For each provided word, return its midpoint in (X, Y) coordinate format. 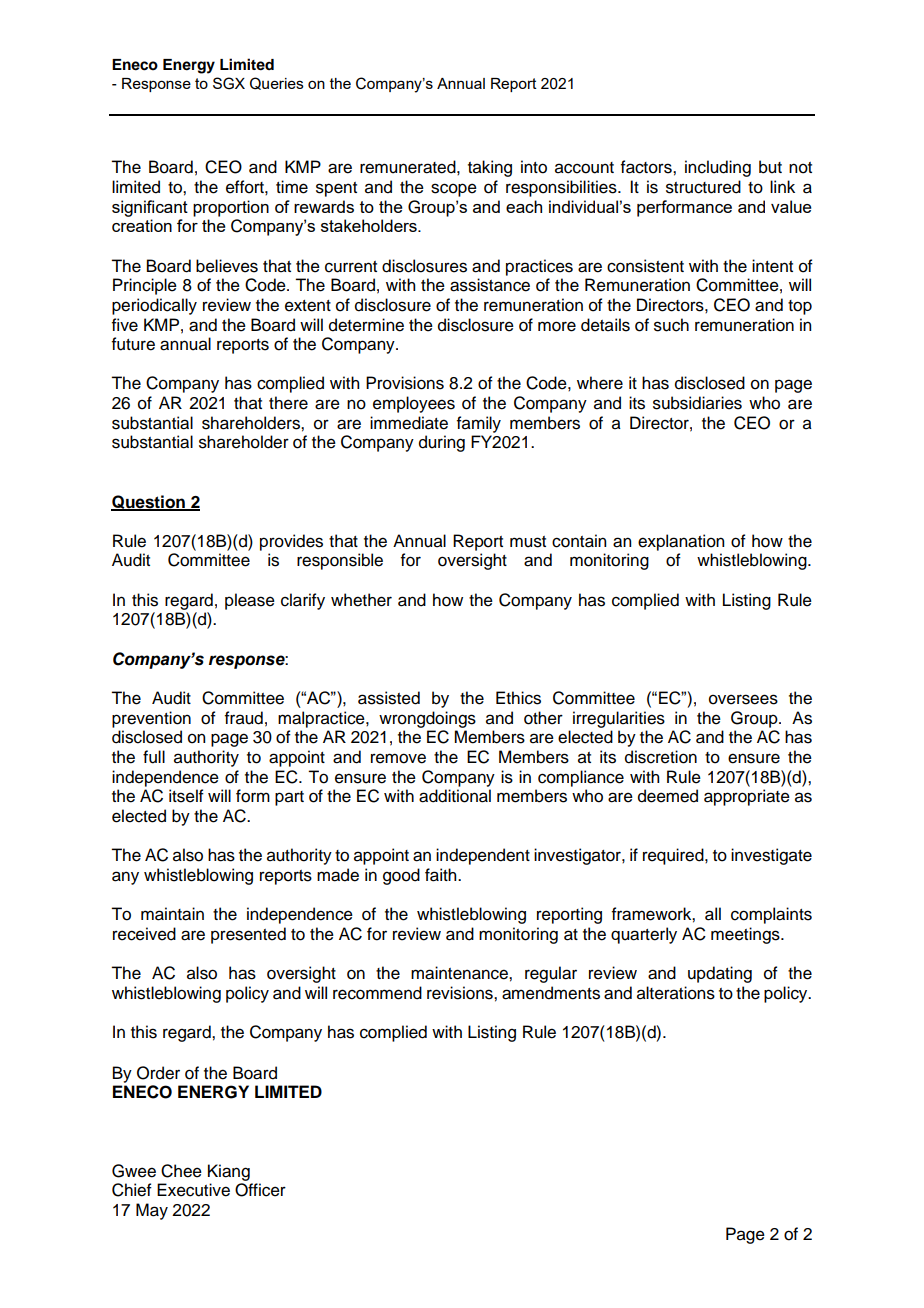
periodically (154, 306)
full (154, 757)
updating (720, 974)
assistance (490, 285)
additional (455, 796)
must (528, 542)
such (671, 325)
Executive (193, 1190)
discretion (661, 757)
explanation (681, 542)
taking (490, 168)
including (718, 168)
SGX (229, 83)
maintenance (460, 973)
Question (149, 503)
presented (248, 935)
